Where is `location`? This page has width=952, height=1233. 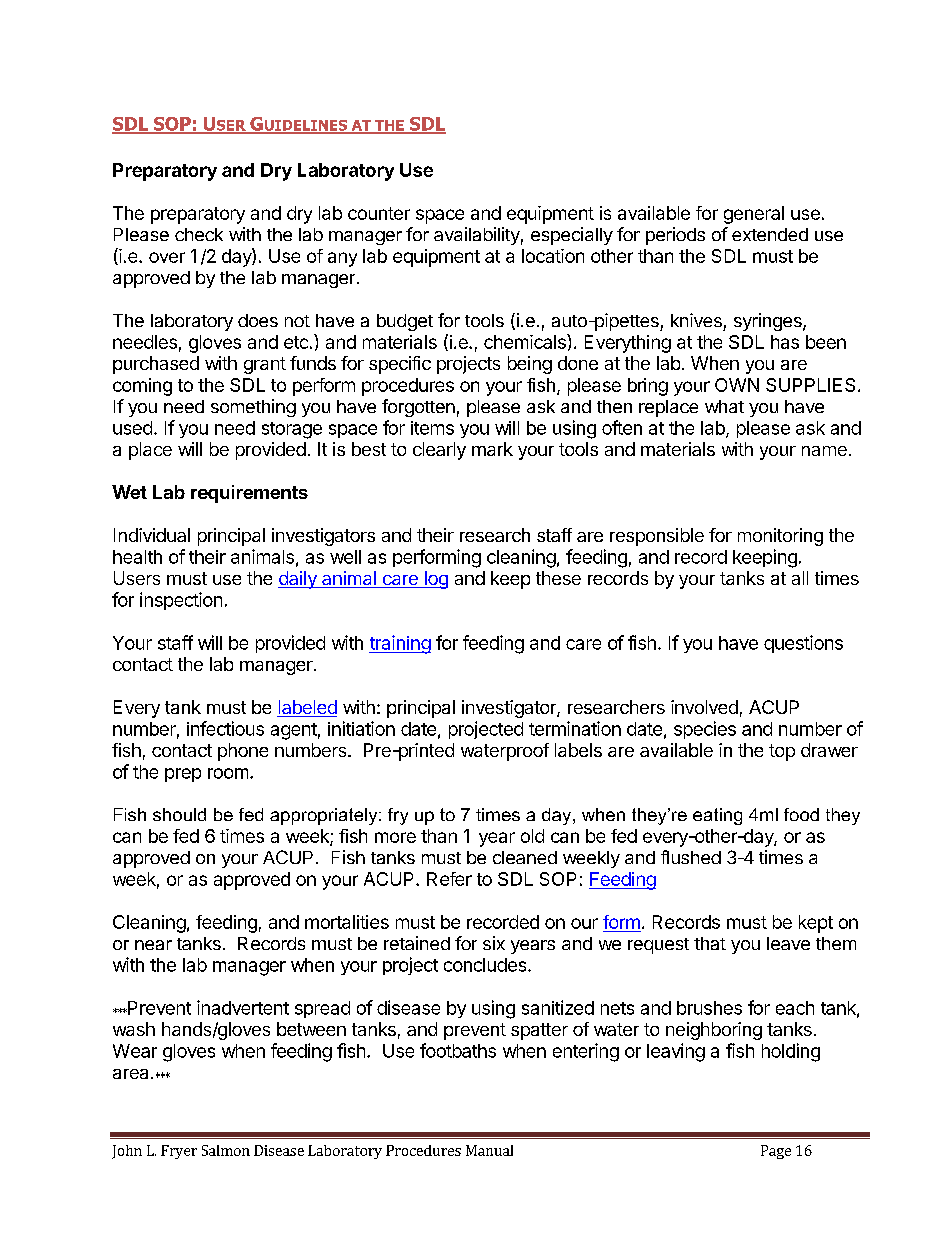 location is located at coordinates (553, 256).
